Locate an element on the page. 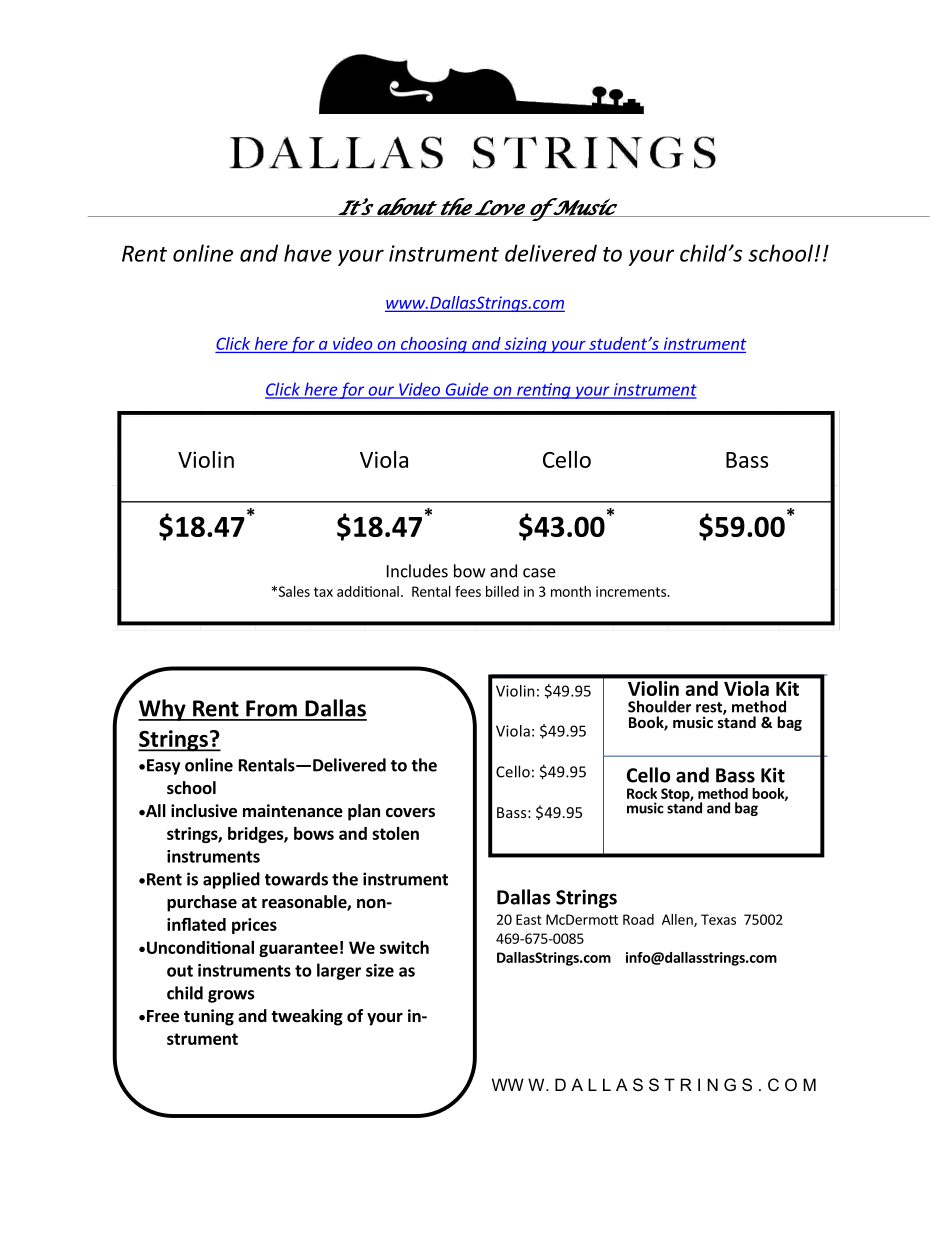 The image size is (952, 1233). choosing is located at coordinates (433, 345).
